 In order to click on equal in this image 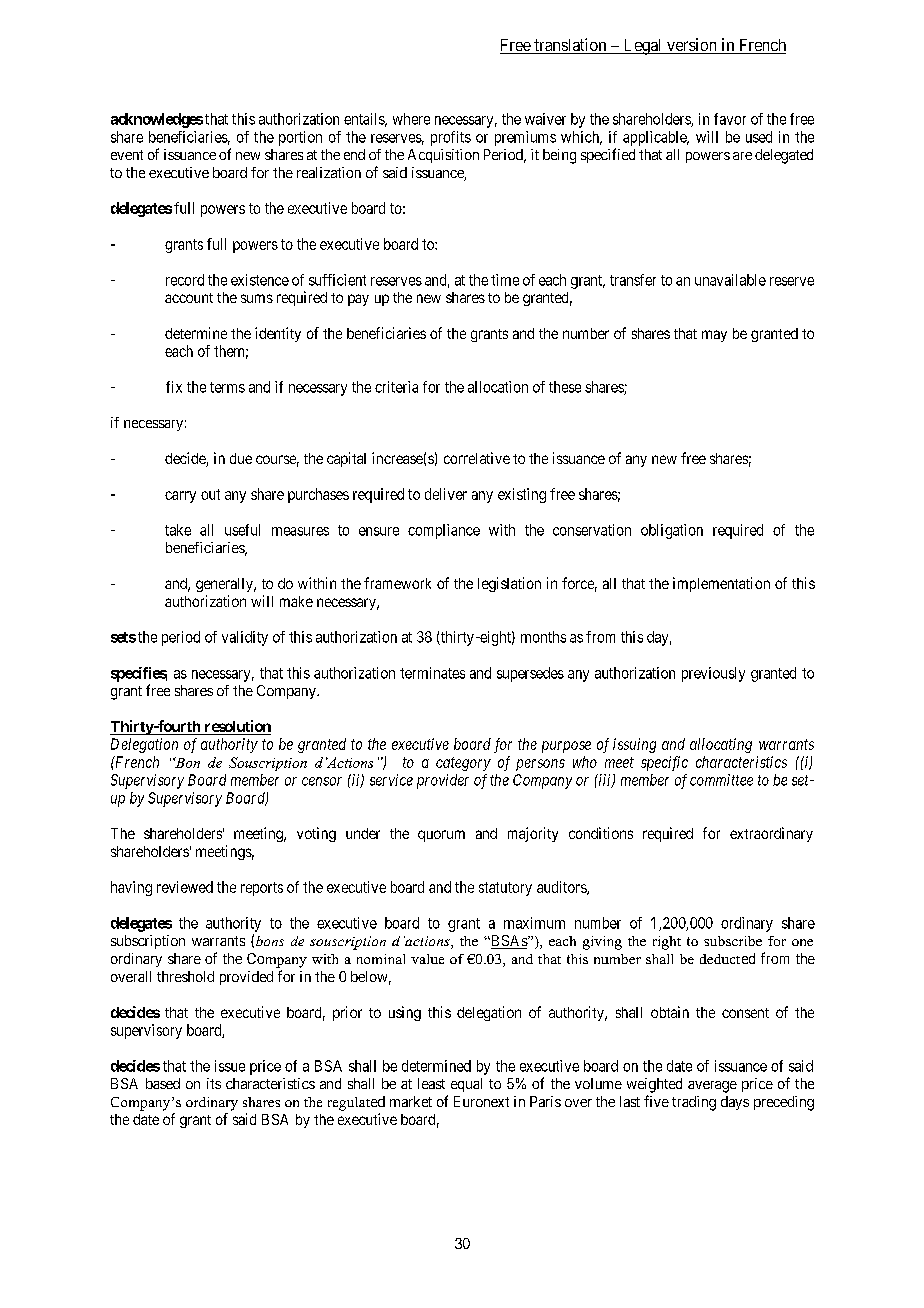, I will do `click(466, 1085)`.
